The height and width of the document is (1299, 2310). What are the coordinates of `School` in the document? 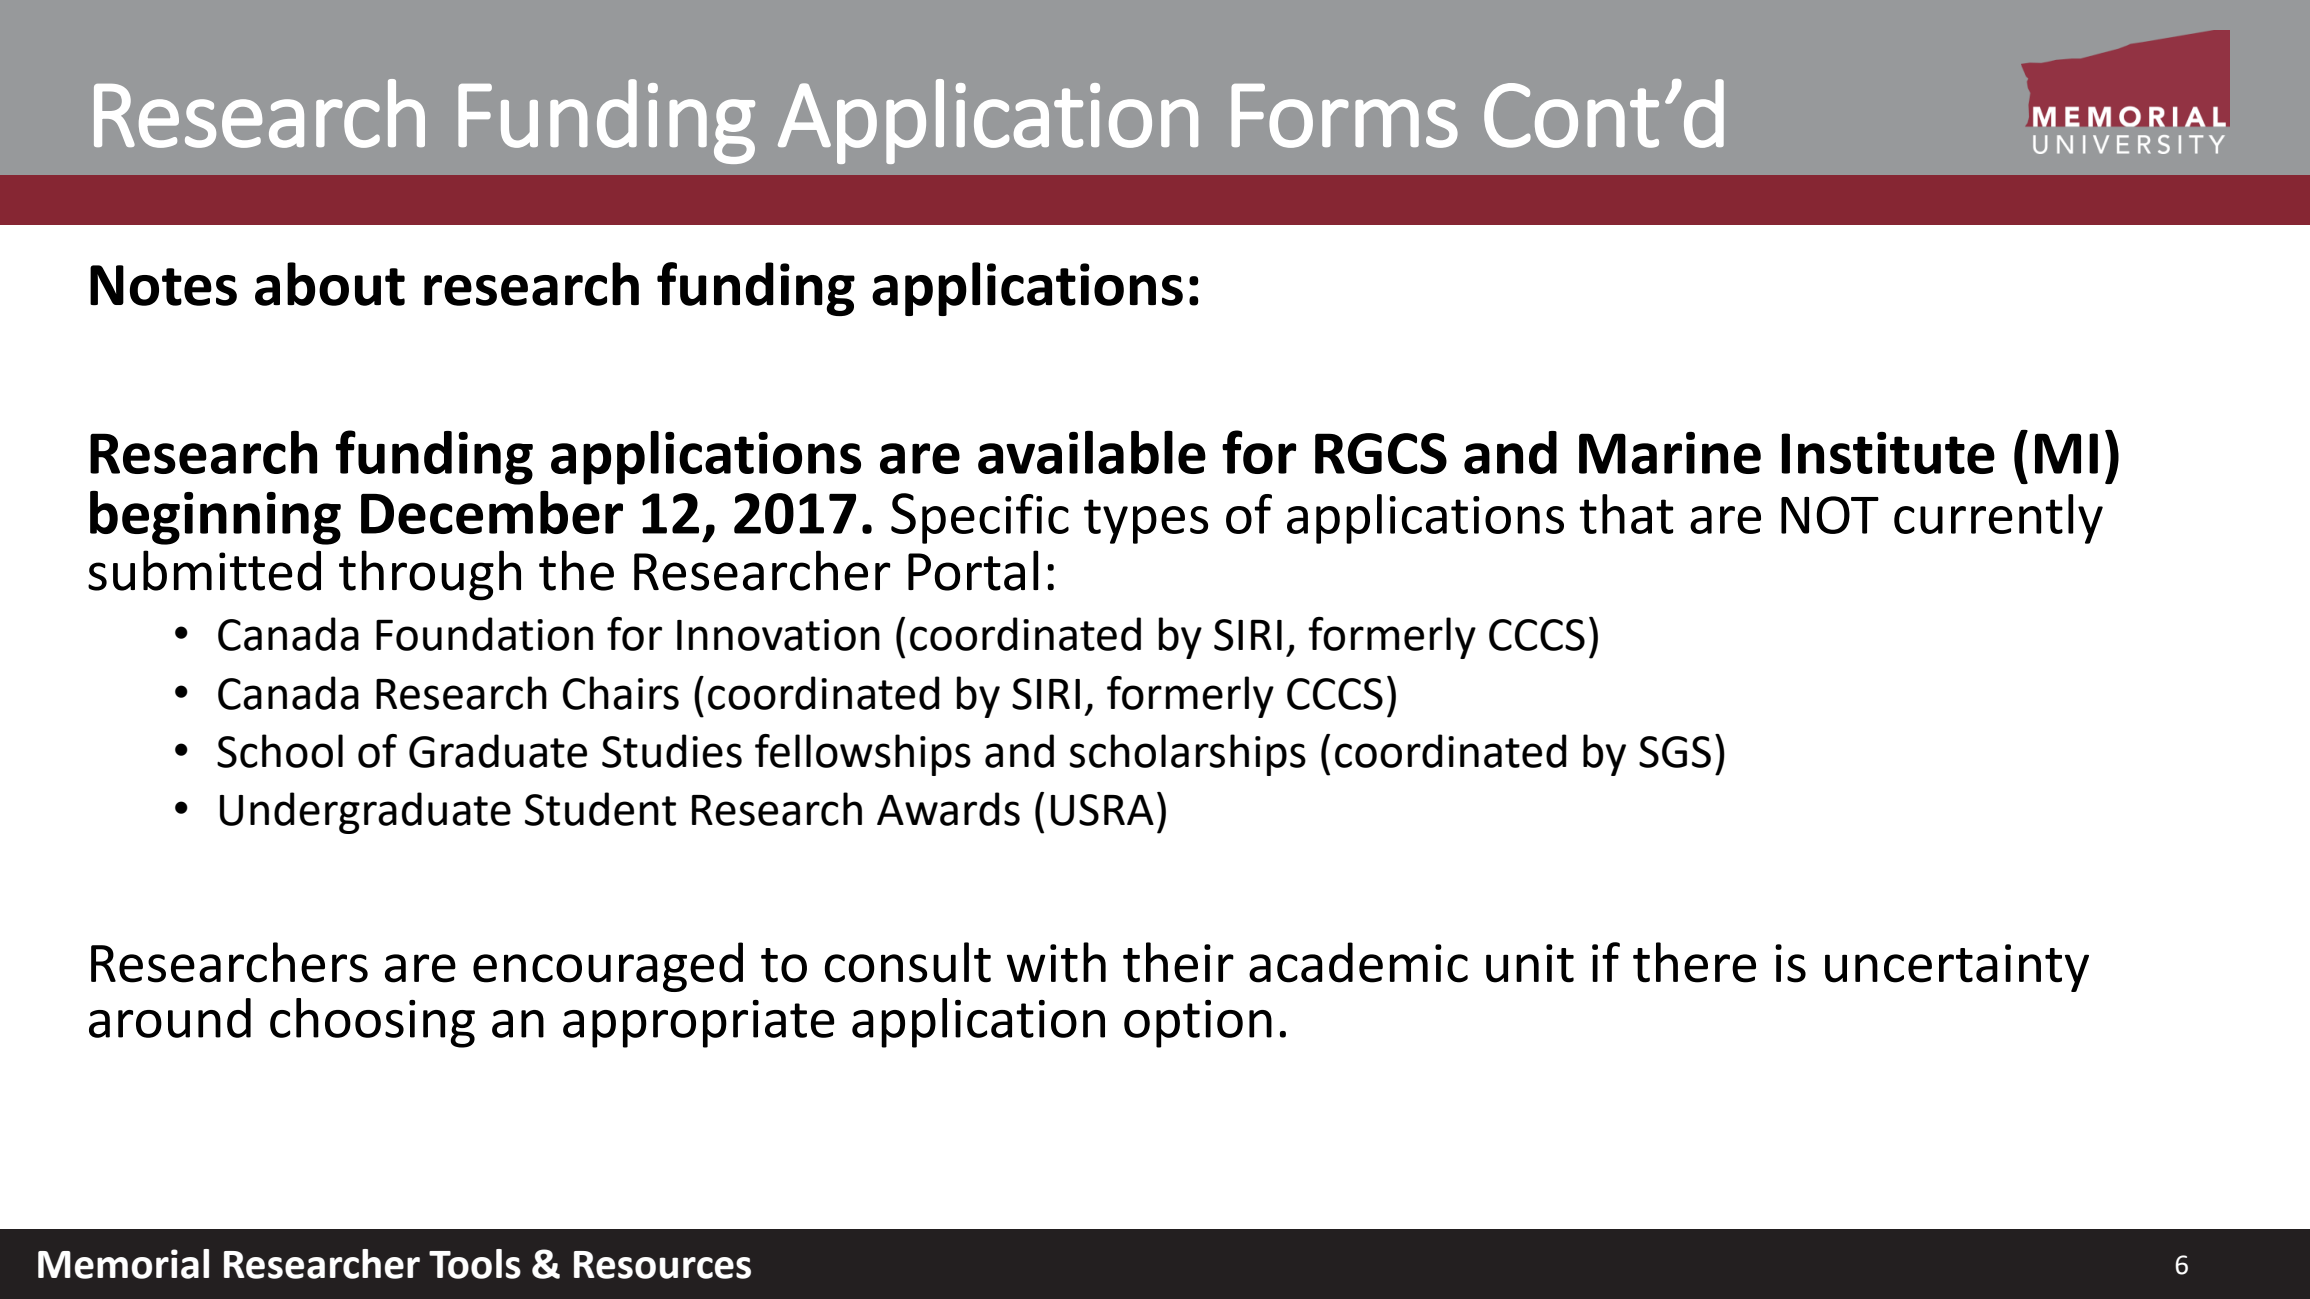 It's located at (280, 751).
